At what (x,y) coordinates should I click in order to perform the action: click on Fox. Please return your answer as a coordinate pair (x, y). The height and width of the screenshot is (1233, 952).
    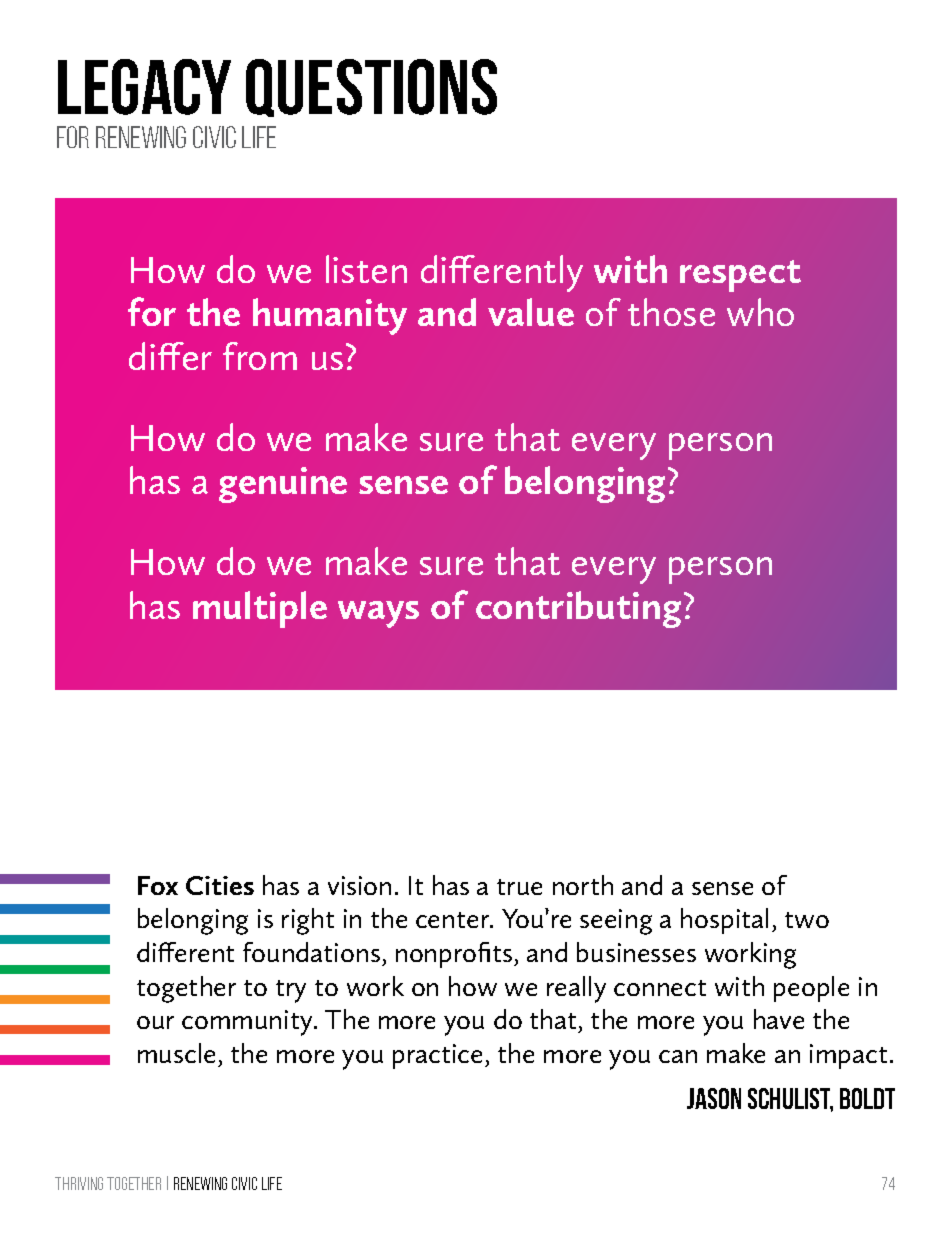
    Looking at the image, I should click on (158, 885).
